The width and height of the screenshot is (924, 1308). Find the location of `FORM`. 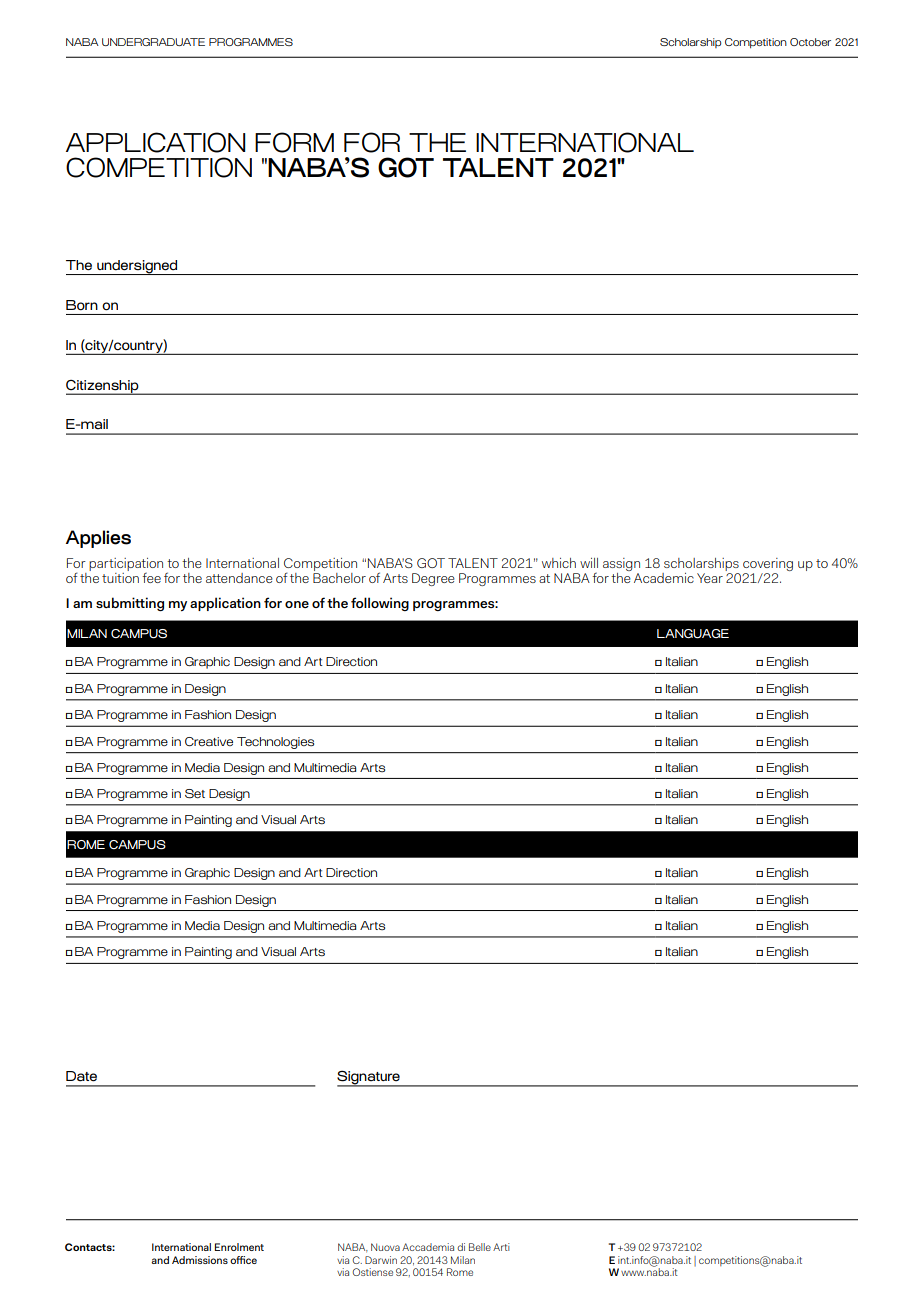

FORM is located at coordinates (294, 142).
